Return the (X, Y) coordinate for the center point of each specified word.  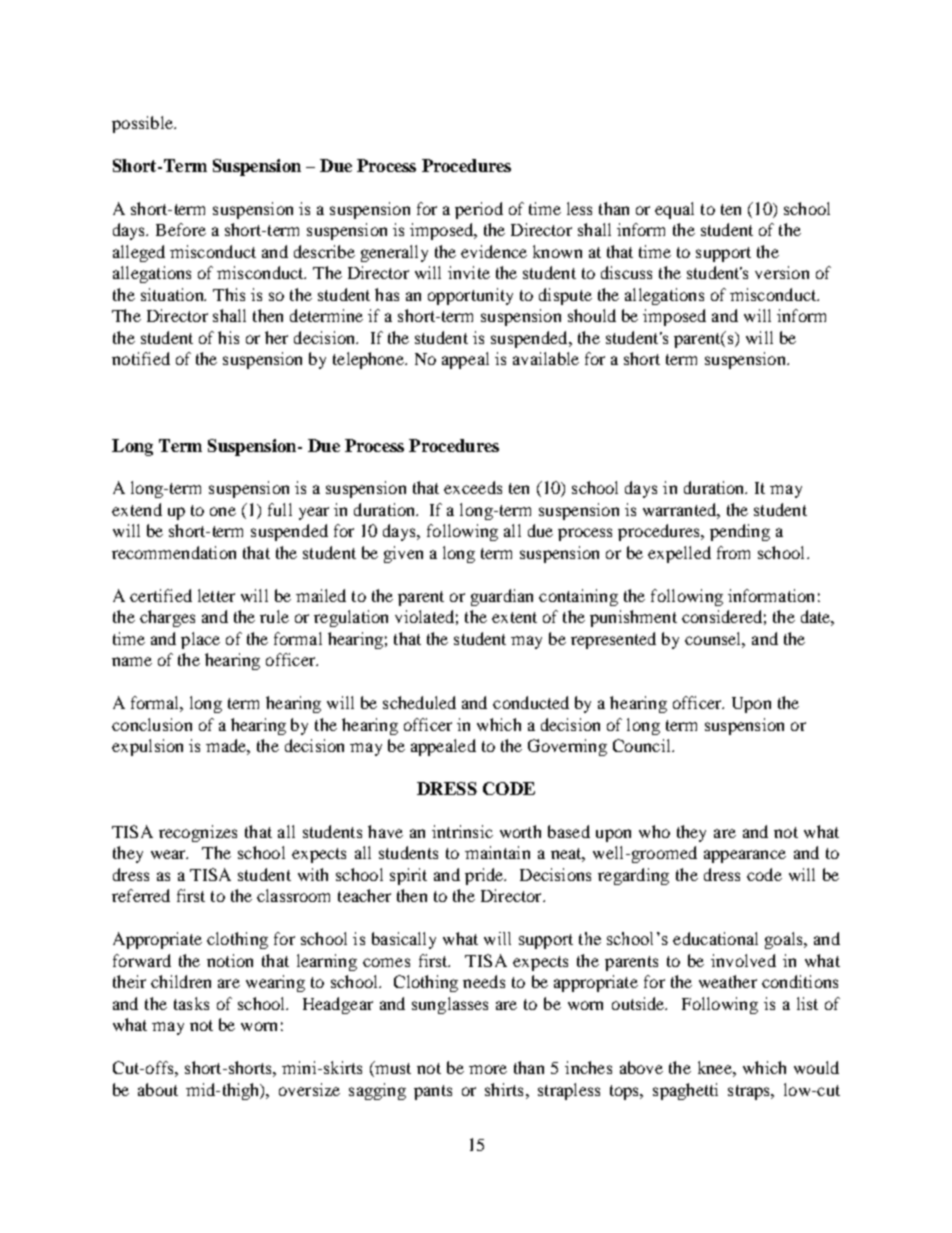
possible (143, 124)
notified (141, 358)
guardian (502, 597)
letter (216, 595)
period (479, 210)
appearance (745, 856)
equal (674, 210)
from (733, 552)
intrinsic (462, 831)
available (546, 358)
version (782, 272)
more (488, 1069)
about (158, 1089)
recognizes (198, 833)
